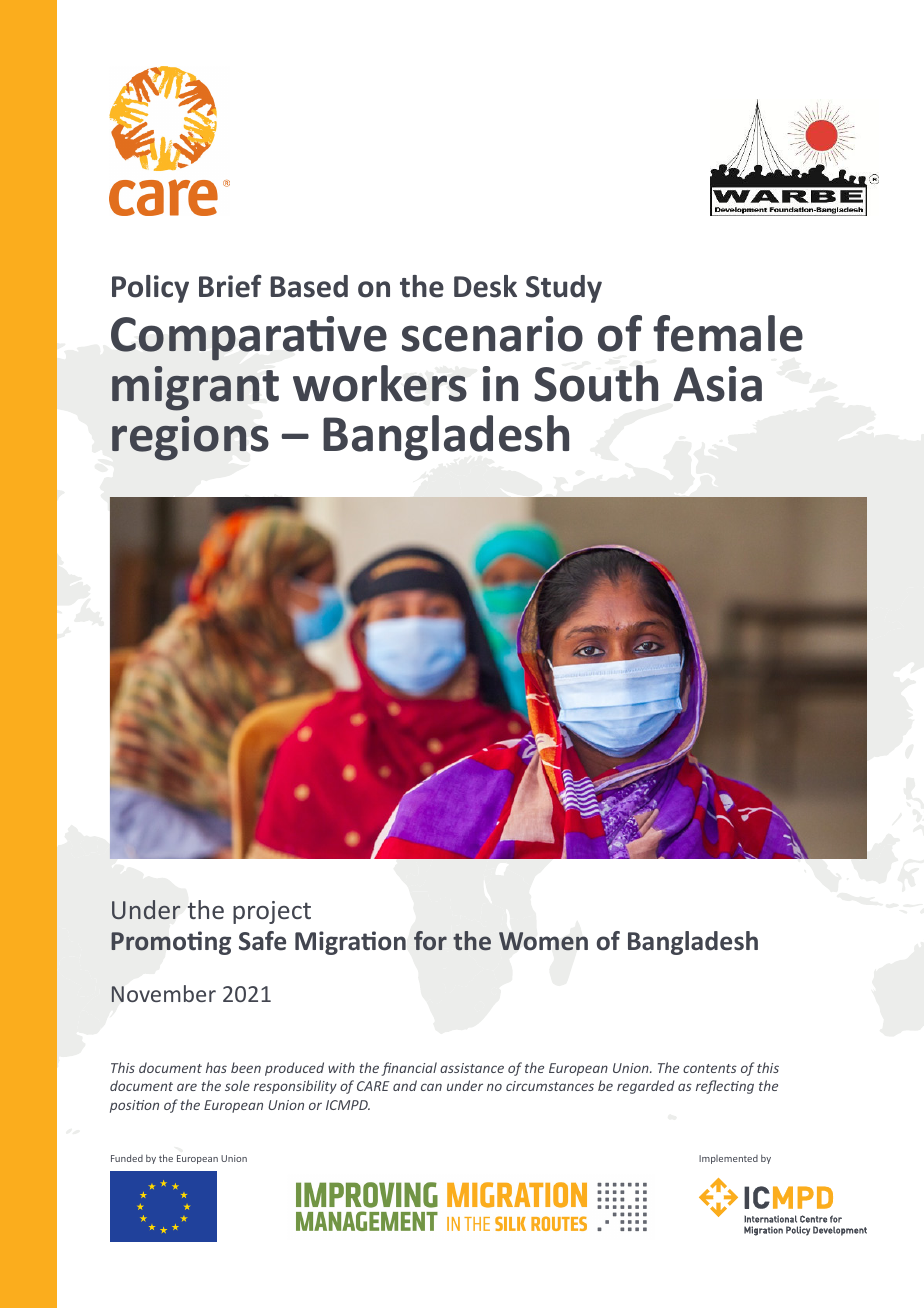 The height and width of the image is (1308, 924). Describe the element at coordinates (431, 1087) in the image. I see `can` at that location.
